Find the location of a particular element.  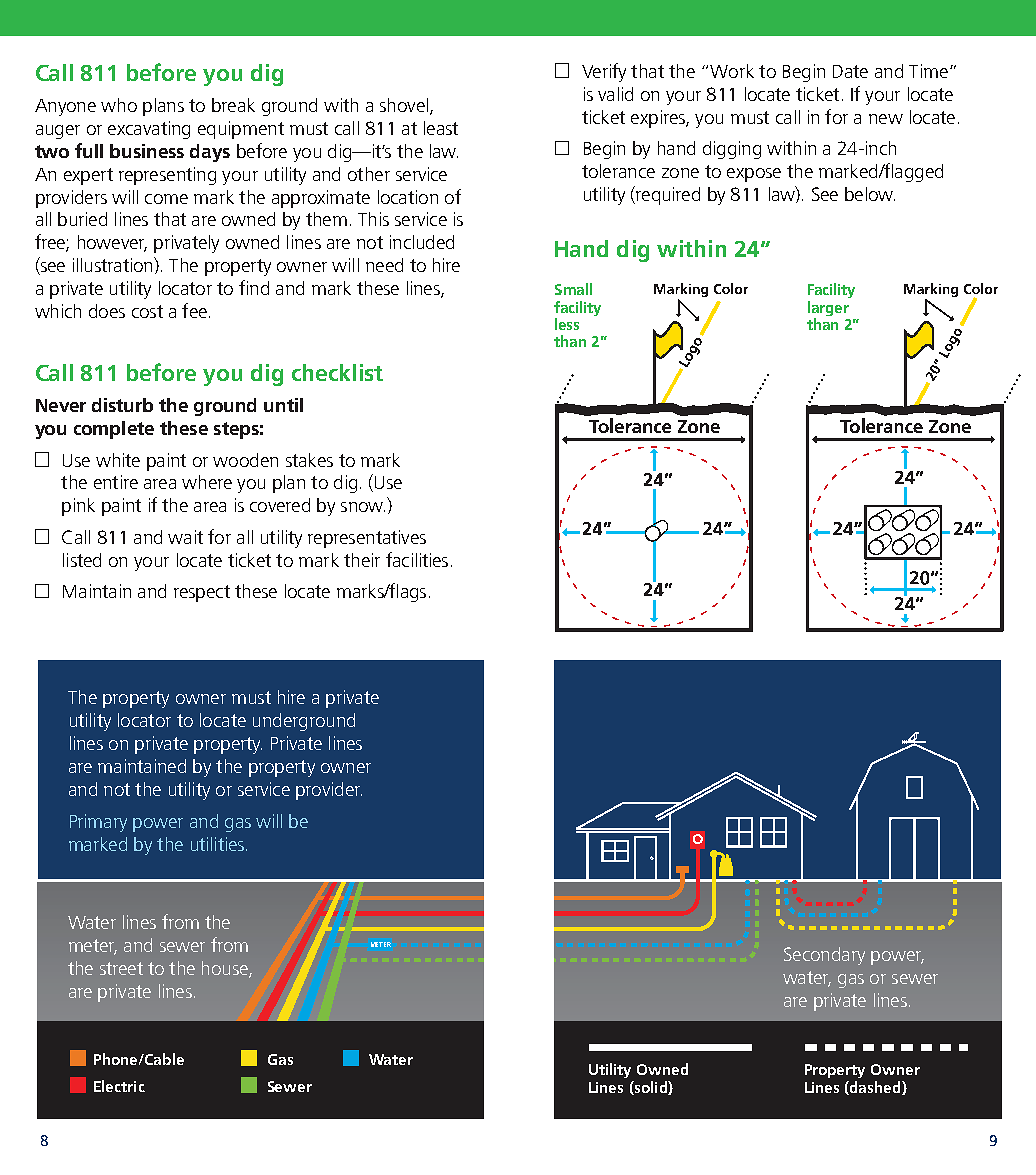

who is located at coordinates (119, 105).
